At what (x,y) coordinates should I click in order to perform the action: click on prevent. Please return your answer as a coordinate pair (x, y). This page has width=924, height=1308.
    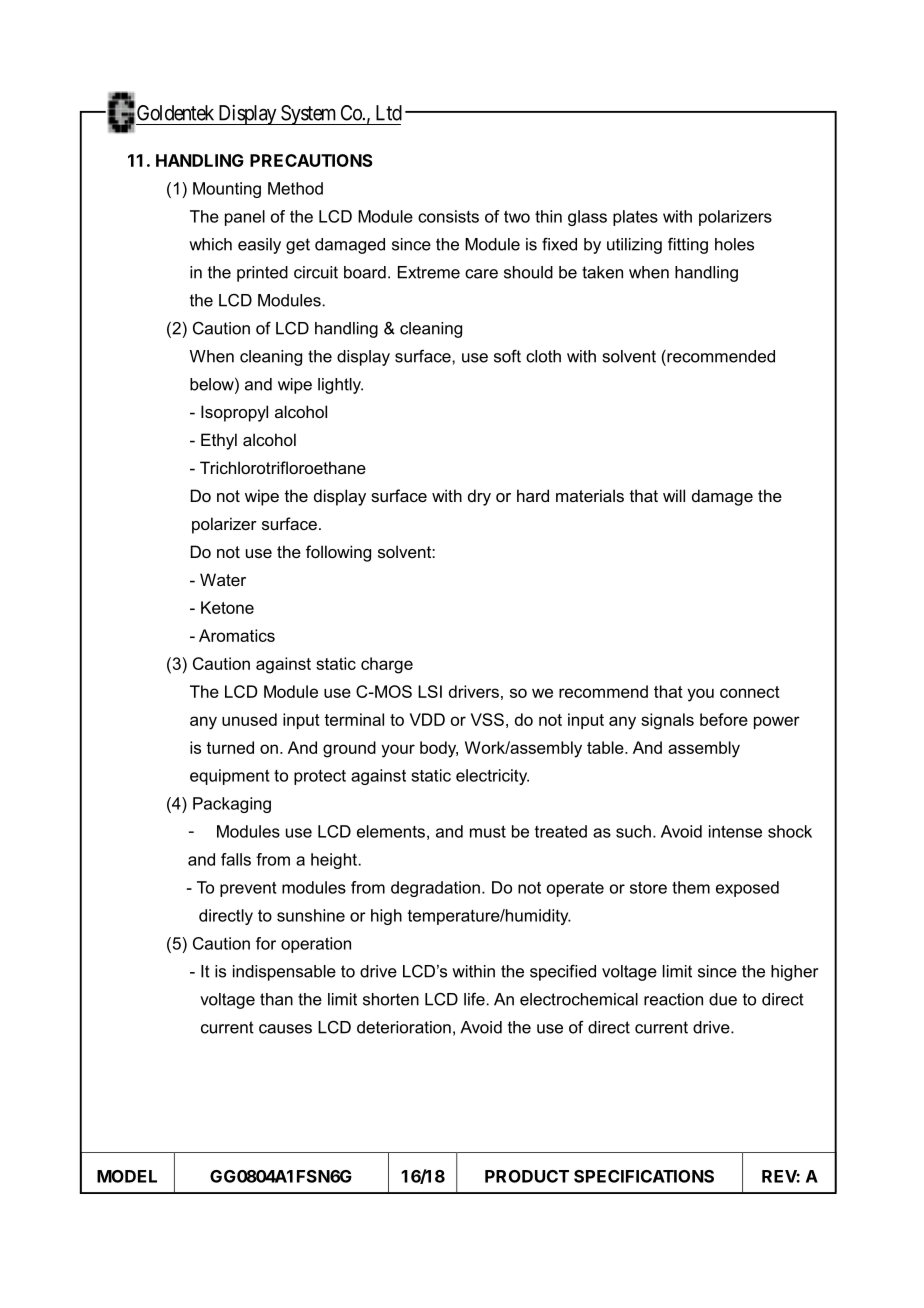
    Looking at the image, I should click on (248, 889).
